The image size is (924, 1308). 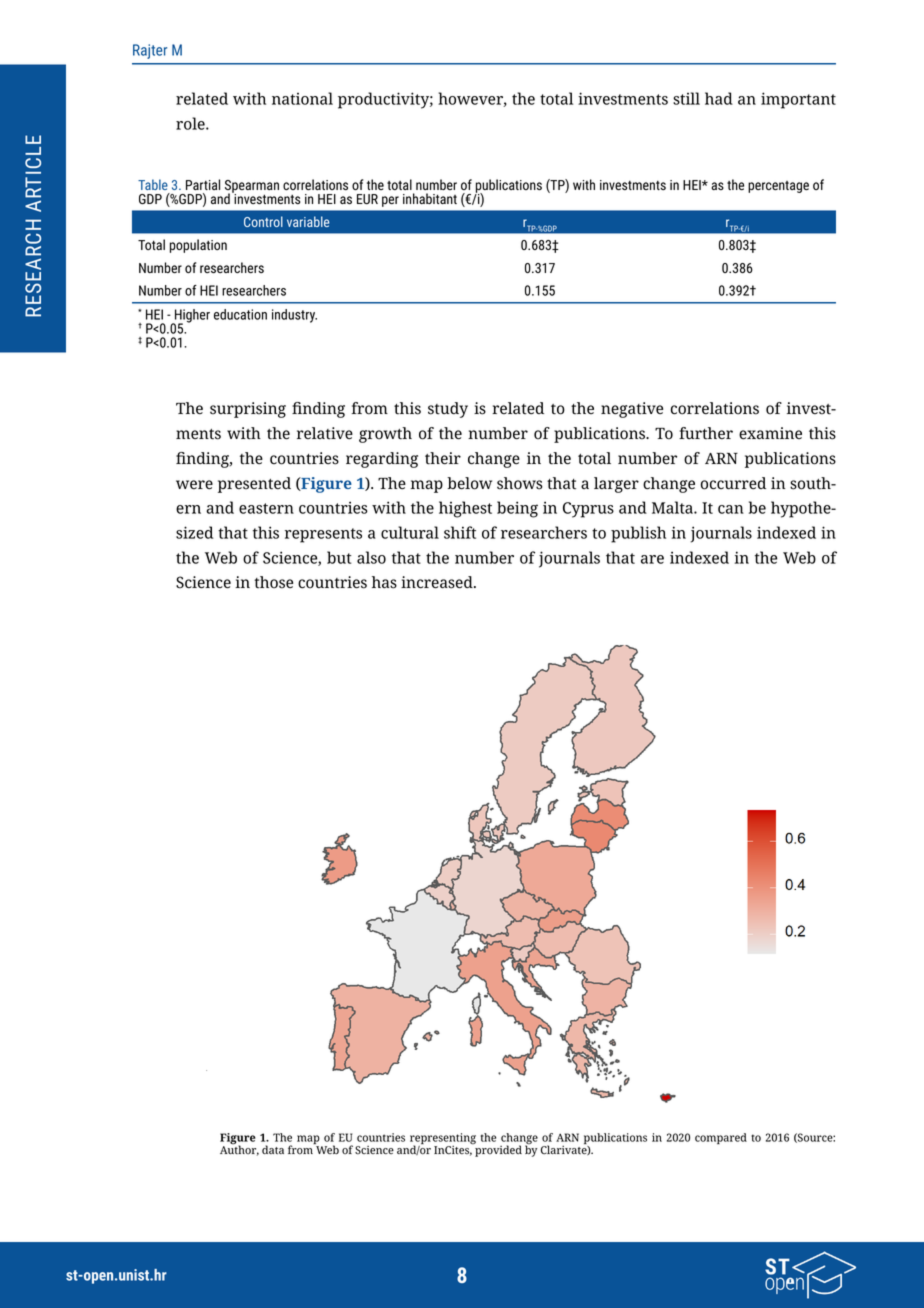 What do you see at coordinates (203, 184) in the screenshot?
I see `Partial` at bounding box center [203, 184].
